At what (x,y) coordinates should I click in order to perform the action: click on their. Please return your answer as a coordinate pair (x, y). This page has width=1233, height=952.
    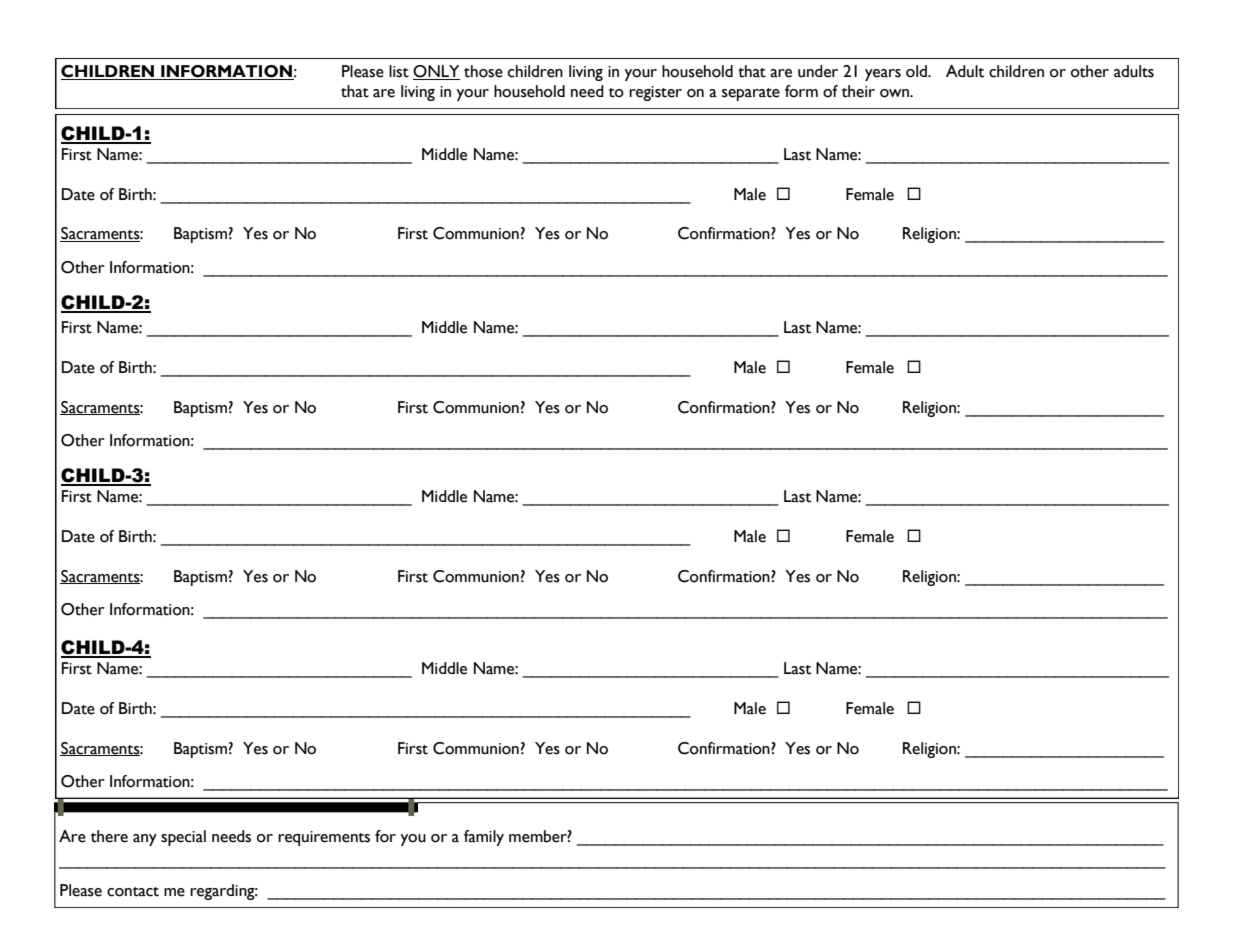
    Looking at the image, I should click on (858, 91).
